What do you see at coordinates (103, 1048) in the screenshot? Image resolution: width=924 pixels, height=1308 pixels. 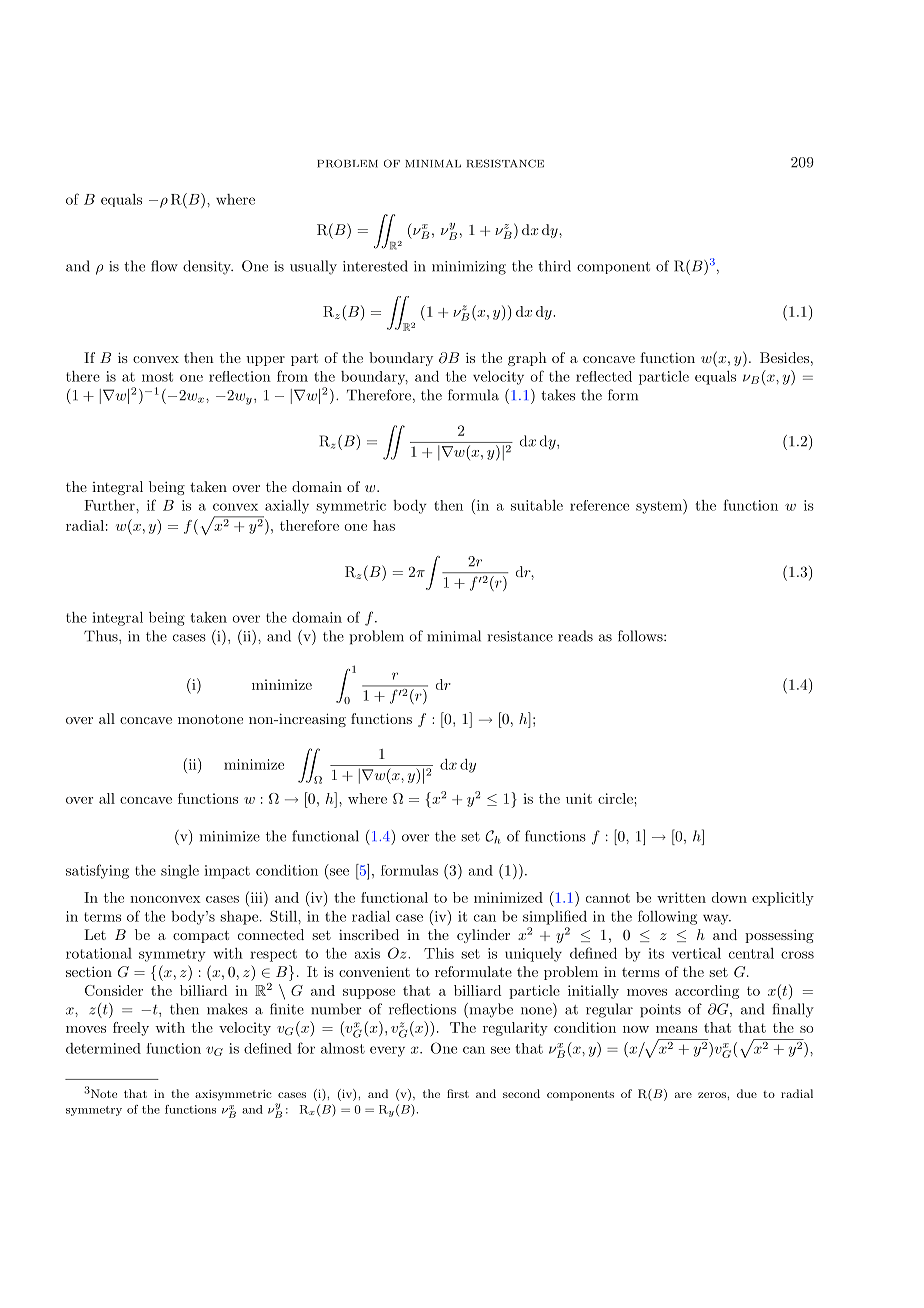 I see `determined` at bounding box center [103, 1048].
